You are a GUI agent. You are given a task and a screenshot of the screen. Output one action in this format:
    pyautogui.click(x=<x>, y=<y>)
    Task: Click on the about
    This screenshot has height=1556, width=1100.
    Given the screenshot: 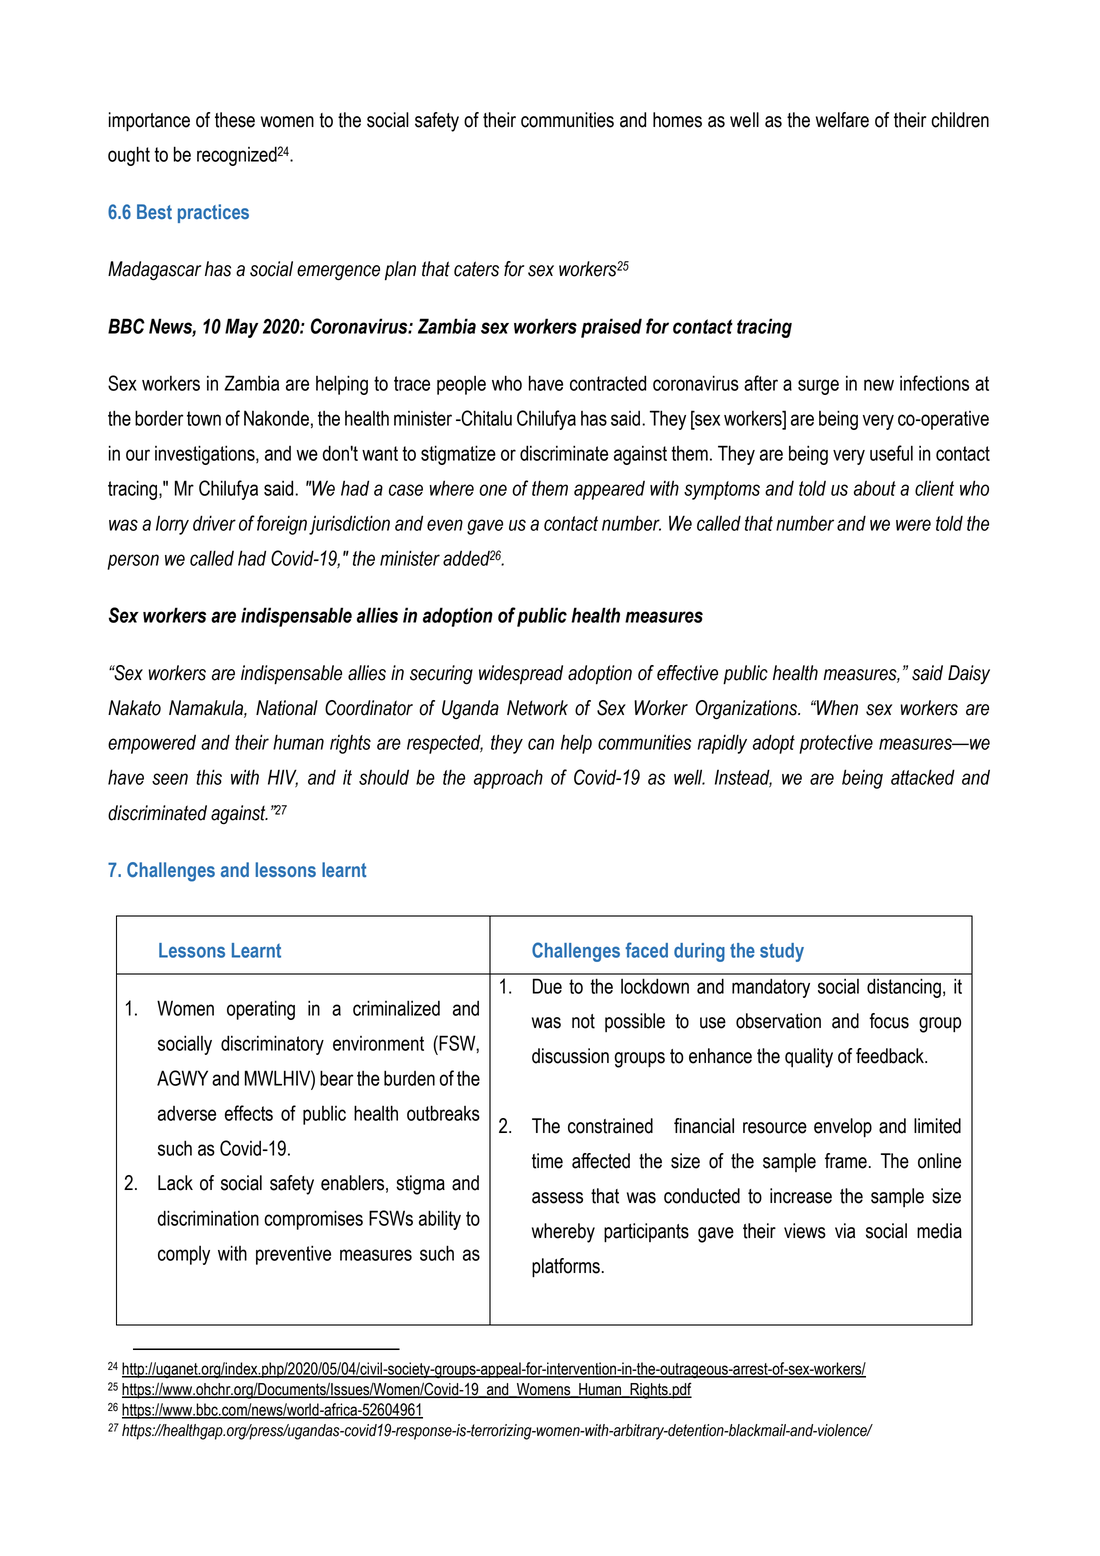 What is the action you would take?
    pyautogui.click(x=875, y=488)
